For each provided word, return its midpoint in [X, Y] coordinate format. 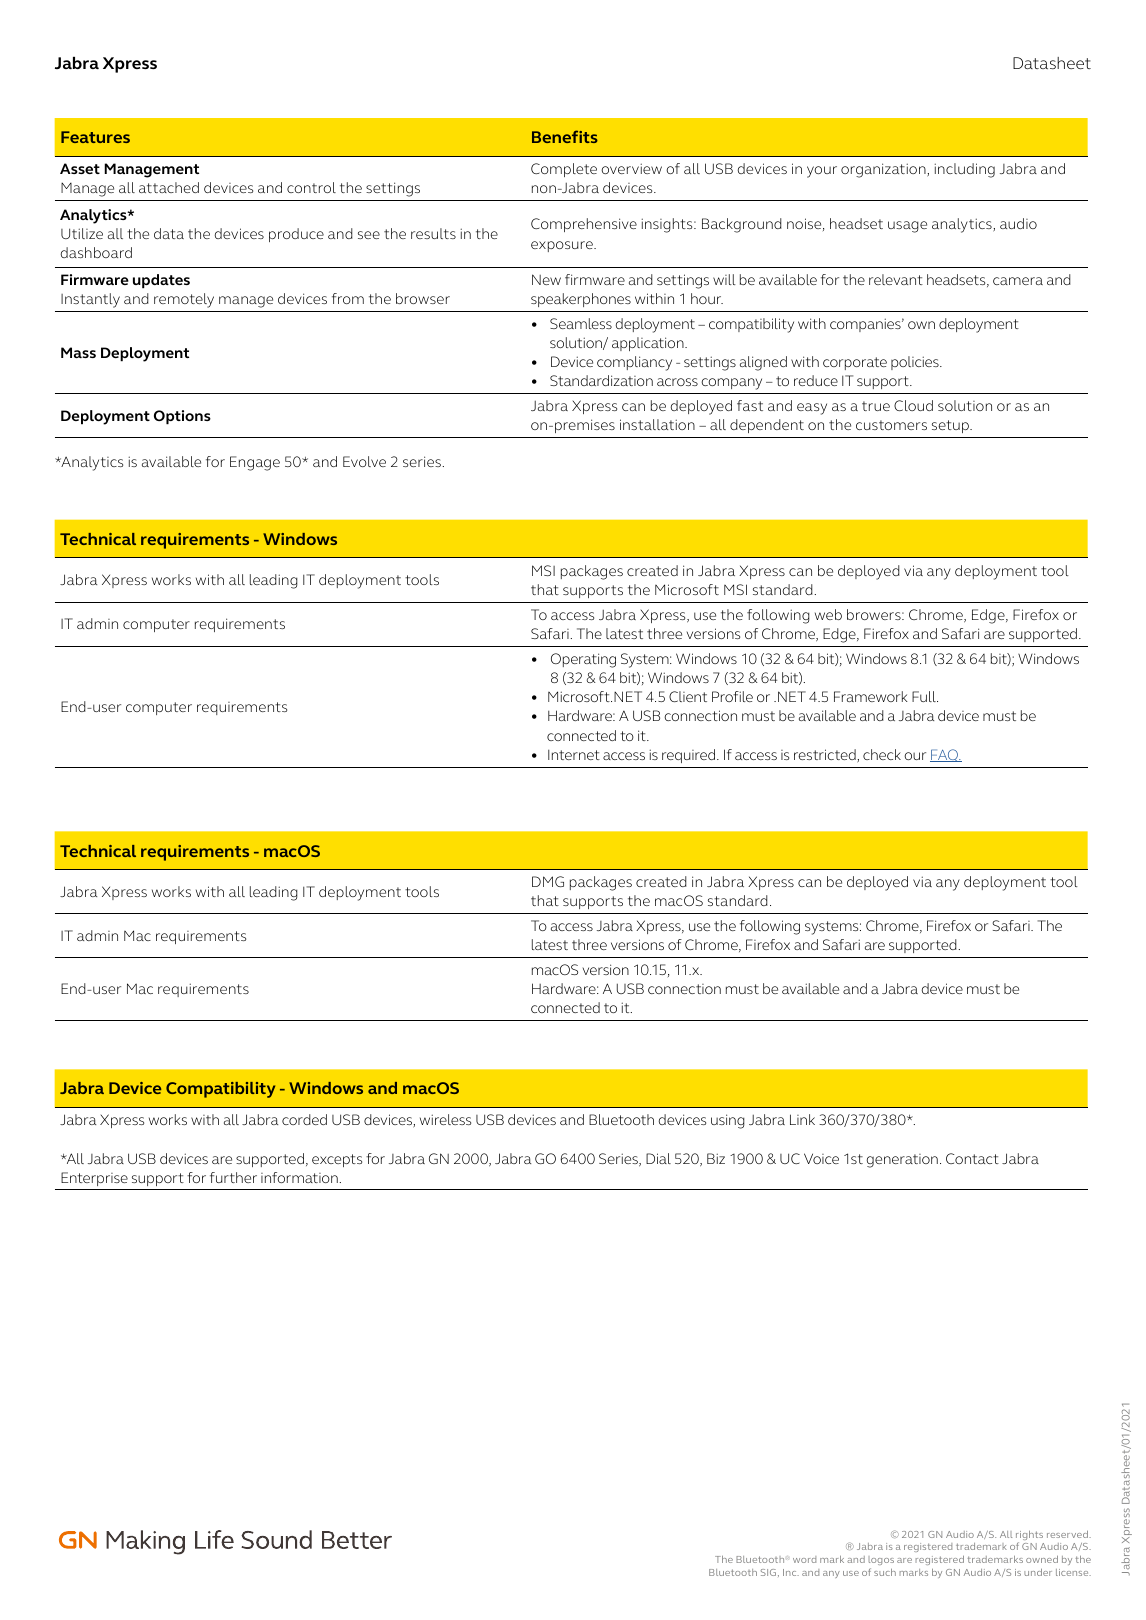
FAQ [945, 755]
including [964, 170]
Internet [574, 755]
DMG [548, 881]
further [233, 1177]
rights [1029, 1537]
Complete [564, 170]
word [804, 1559]
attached [169, 187]
